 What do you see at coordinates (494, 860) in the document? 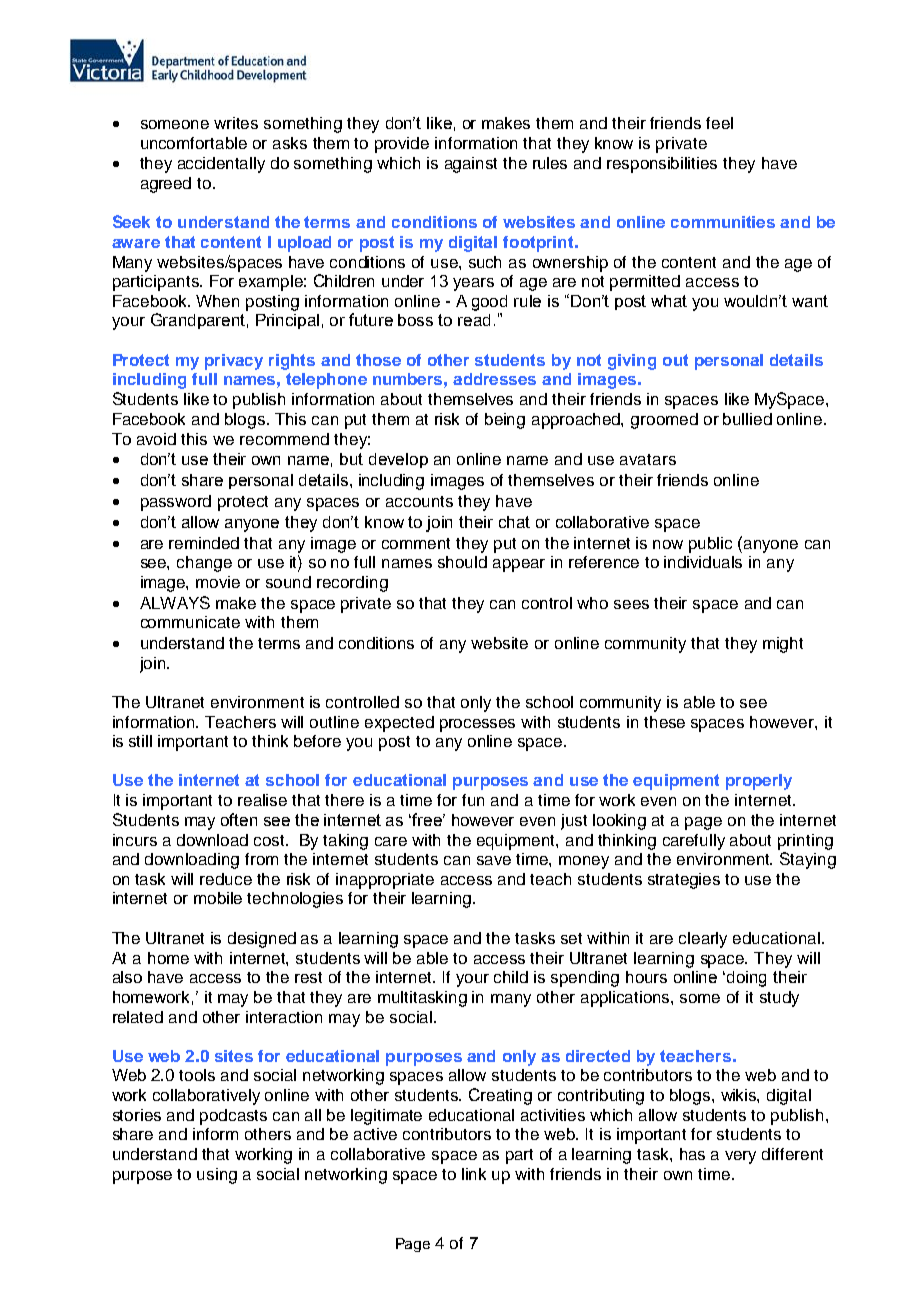
I see `save` at bounding box center [494, 860].
